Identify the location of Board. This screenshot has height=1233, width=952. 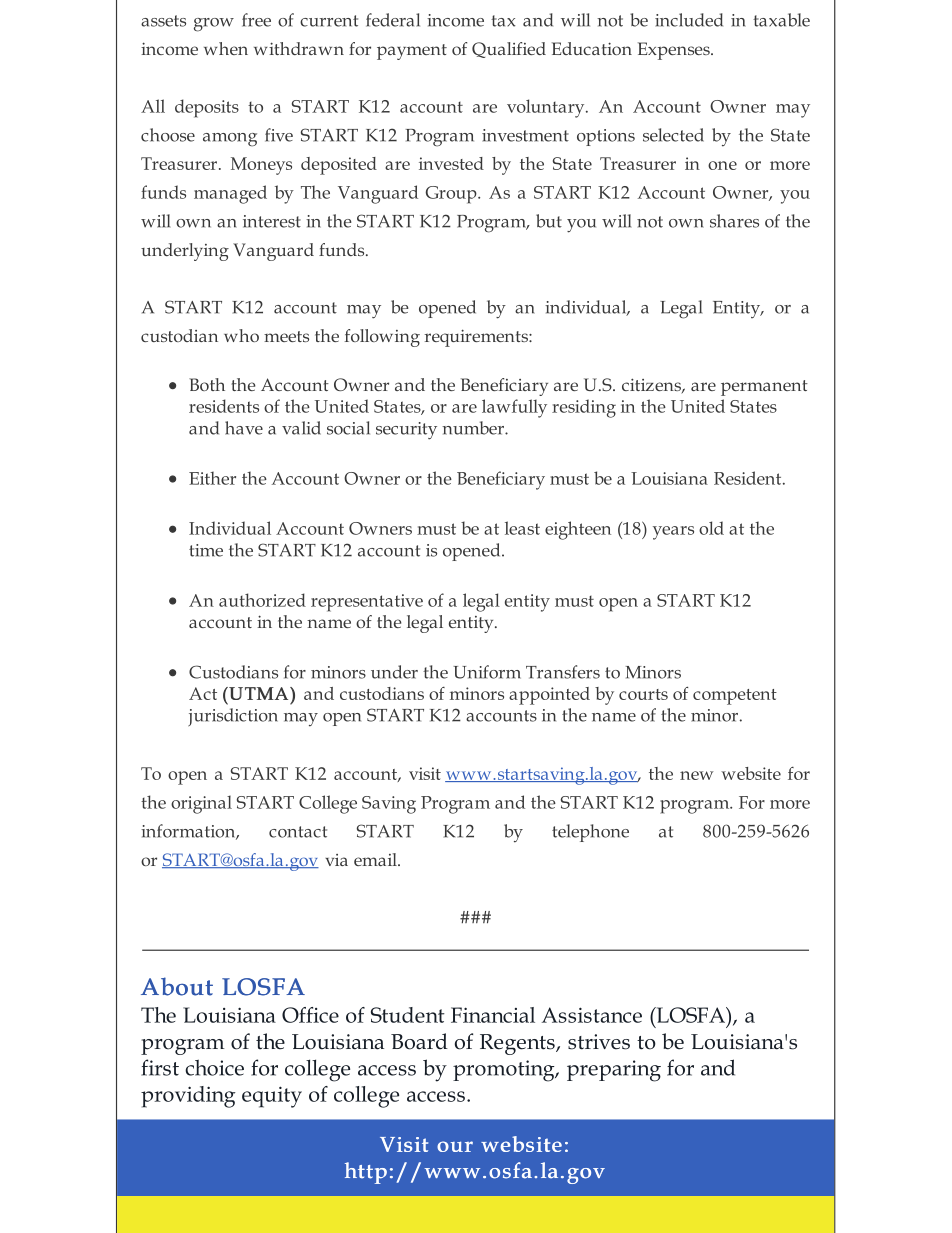
(419, 1041).
